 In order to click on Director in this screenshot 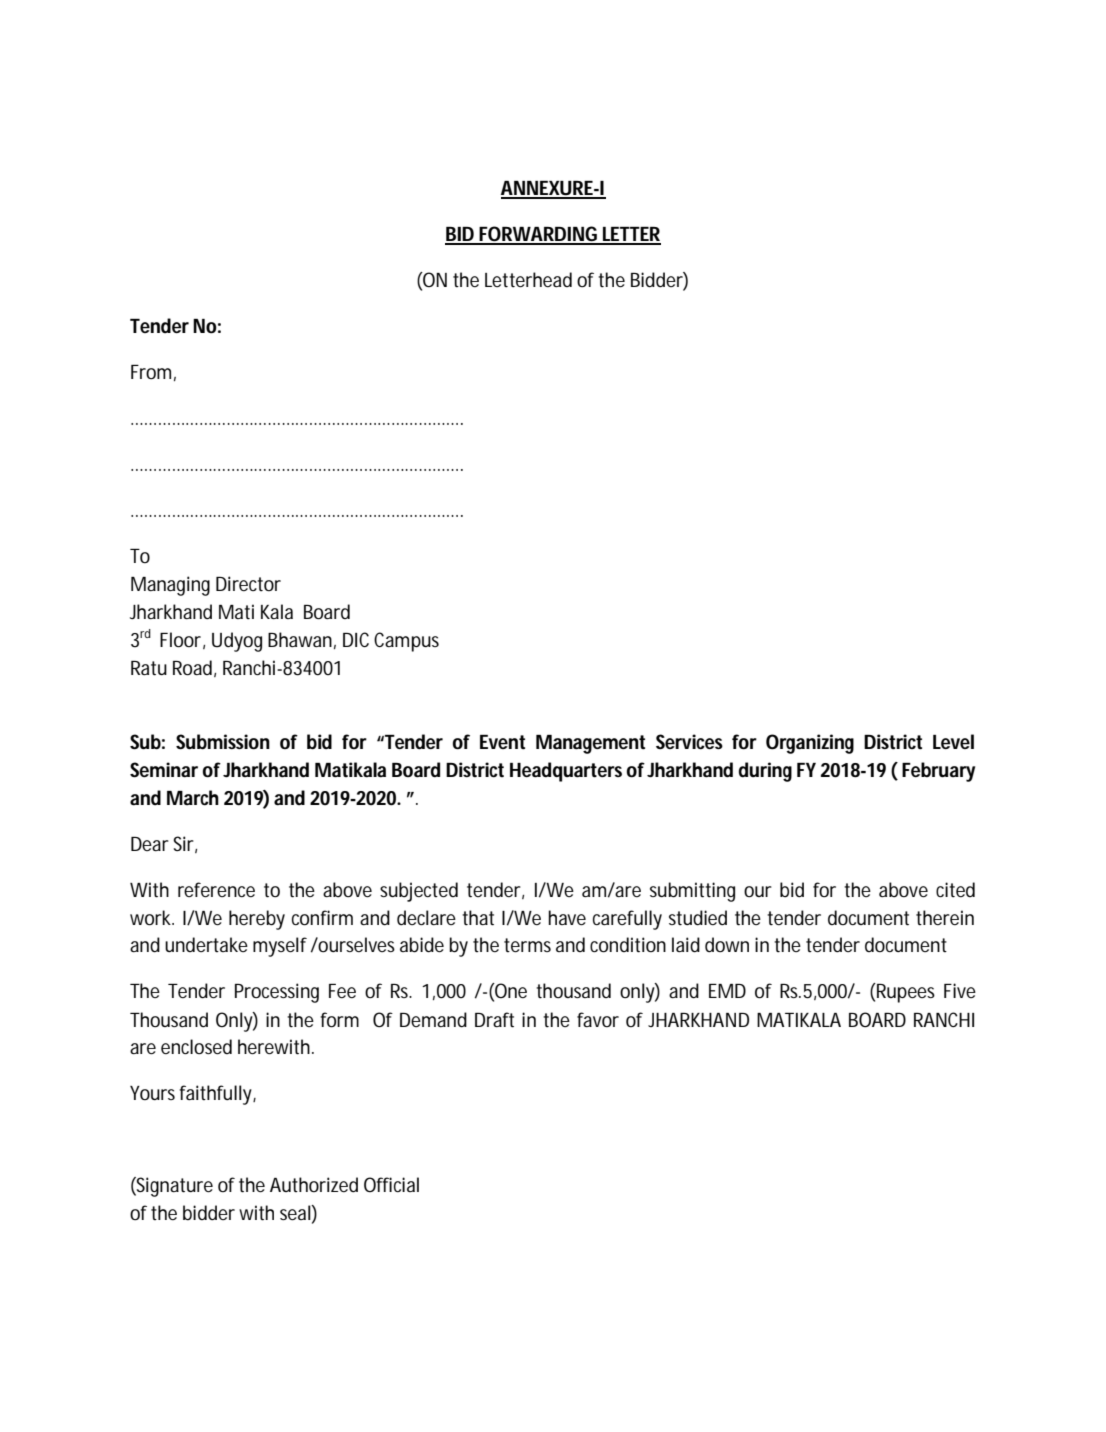, I will do `click(248, 584)`.
